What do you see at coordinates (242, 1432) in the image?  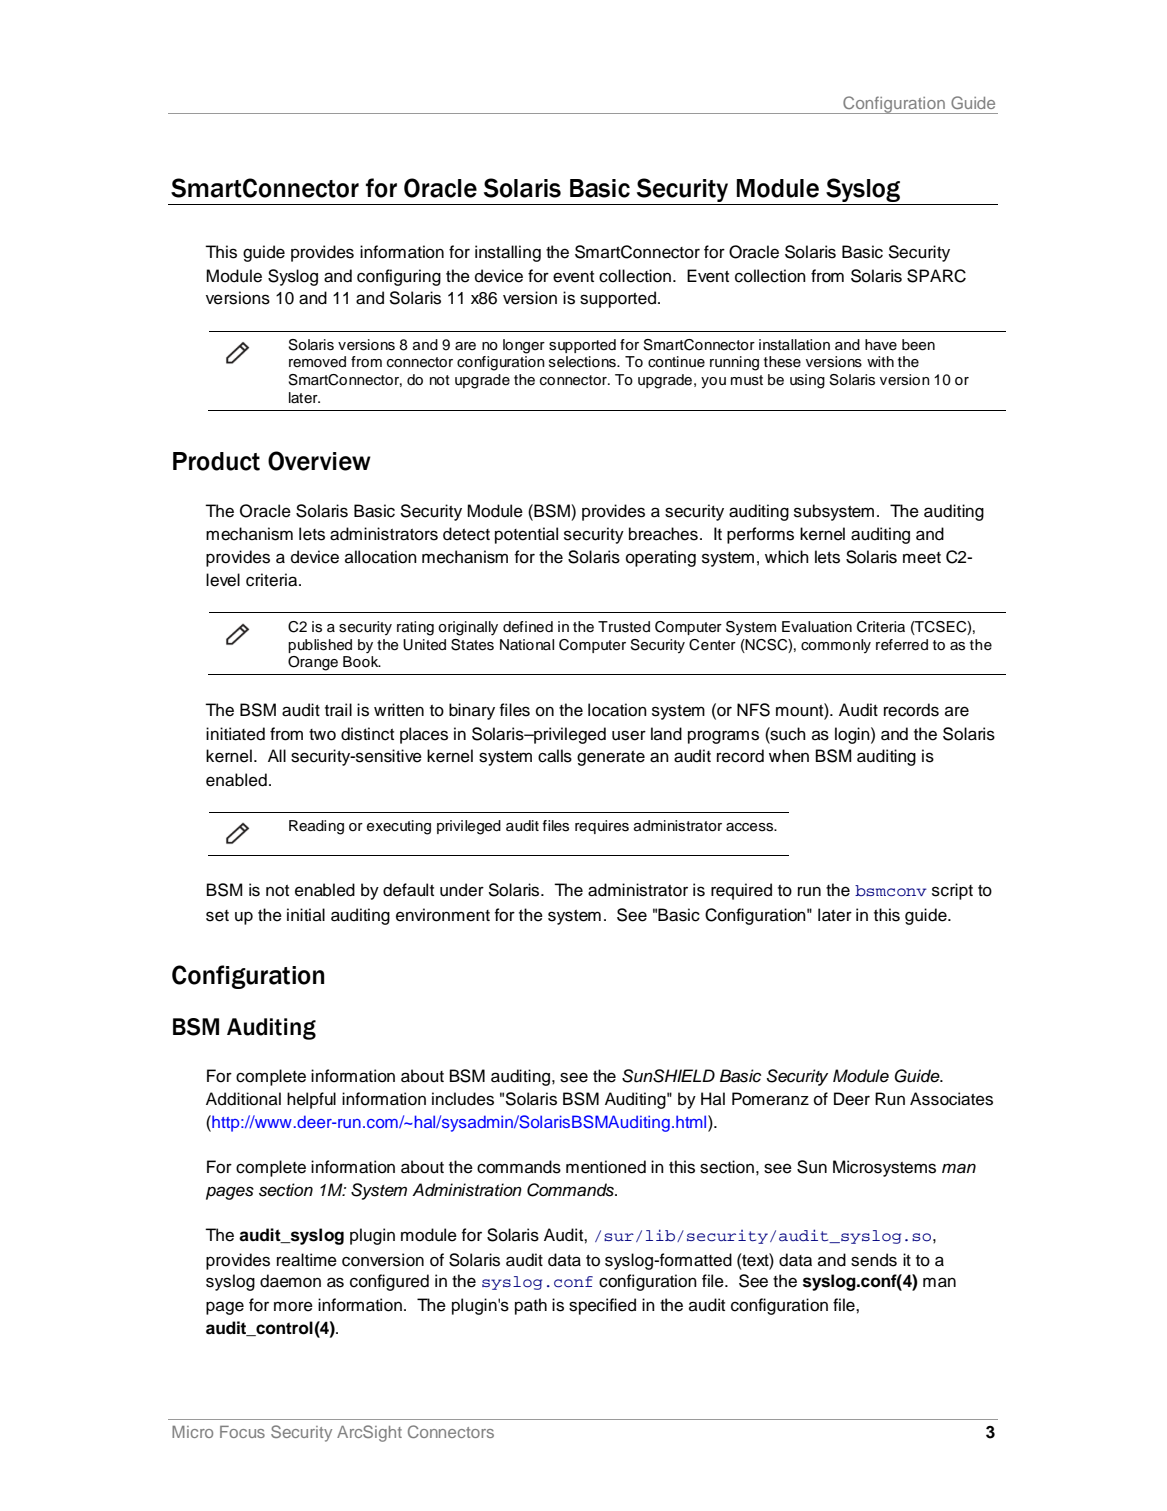 I see `Focus` at bounding box center [242, 1432].
